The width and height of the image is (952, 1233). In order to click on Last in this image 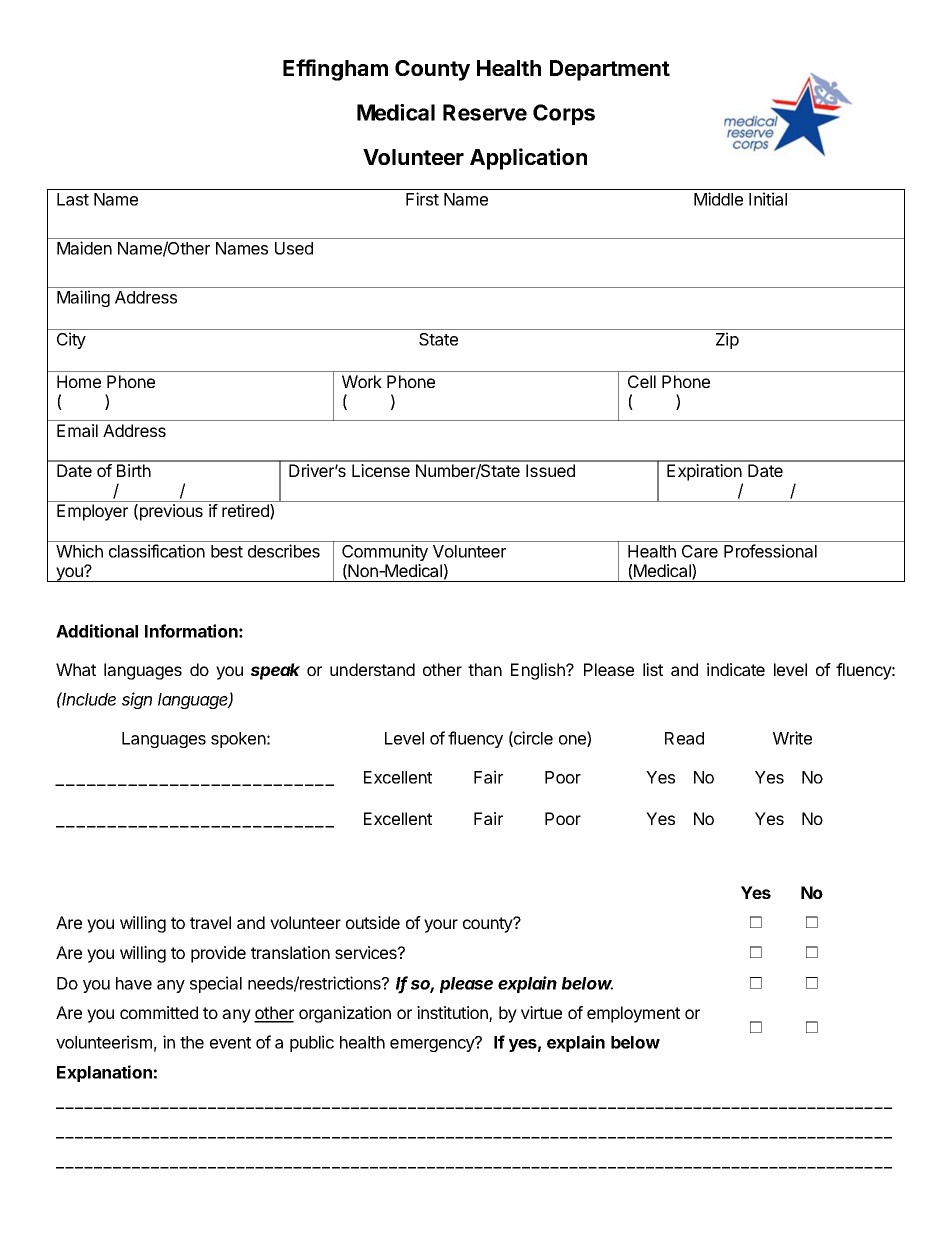, I will do `click(73, 199)`.
